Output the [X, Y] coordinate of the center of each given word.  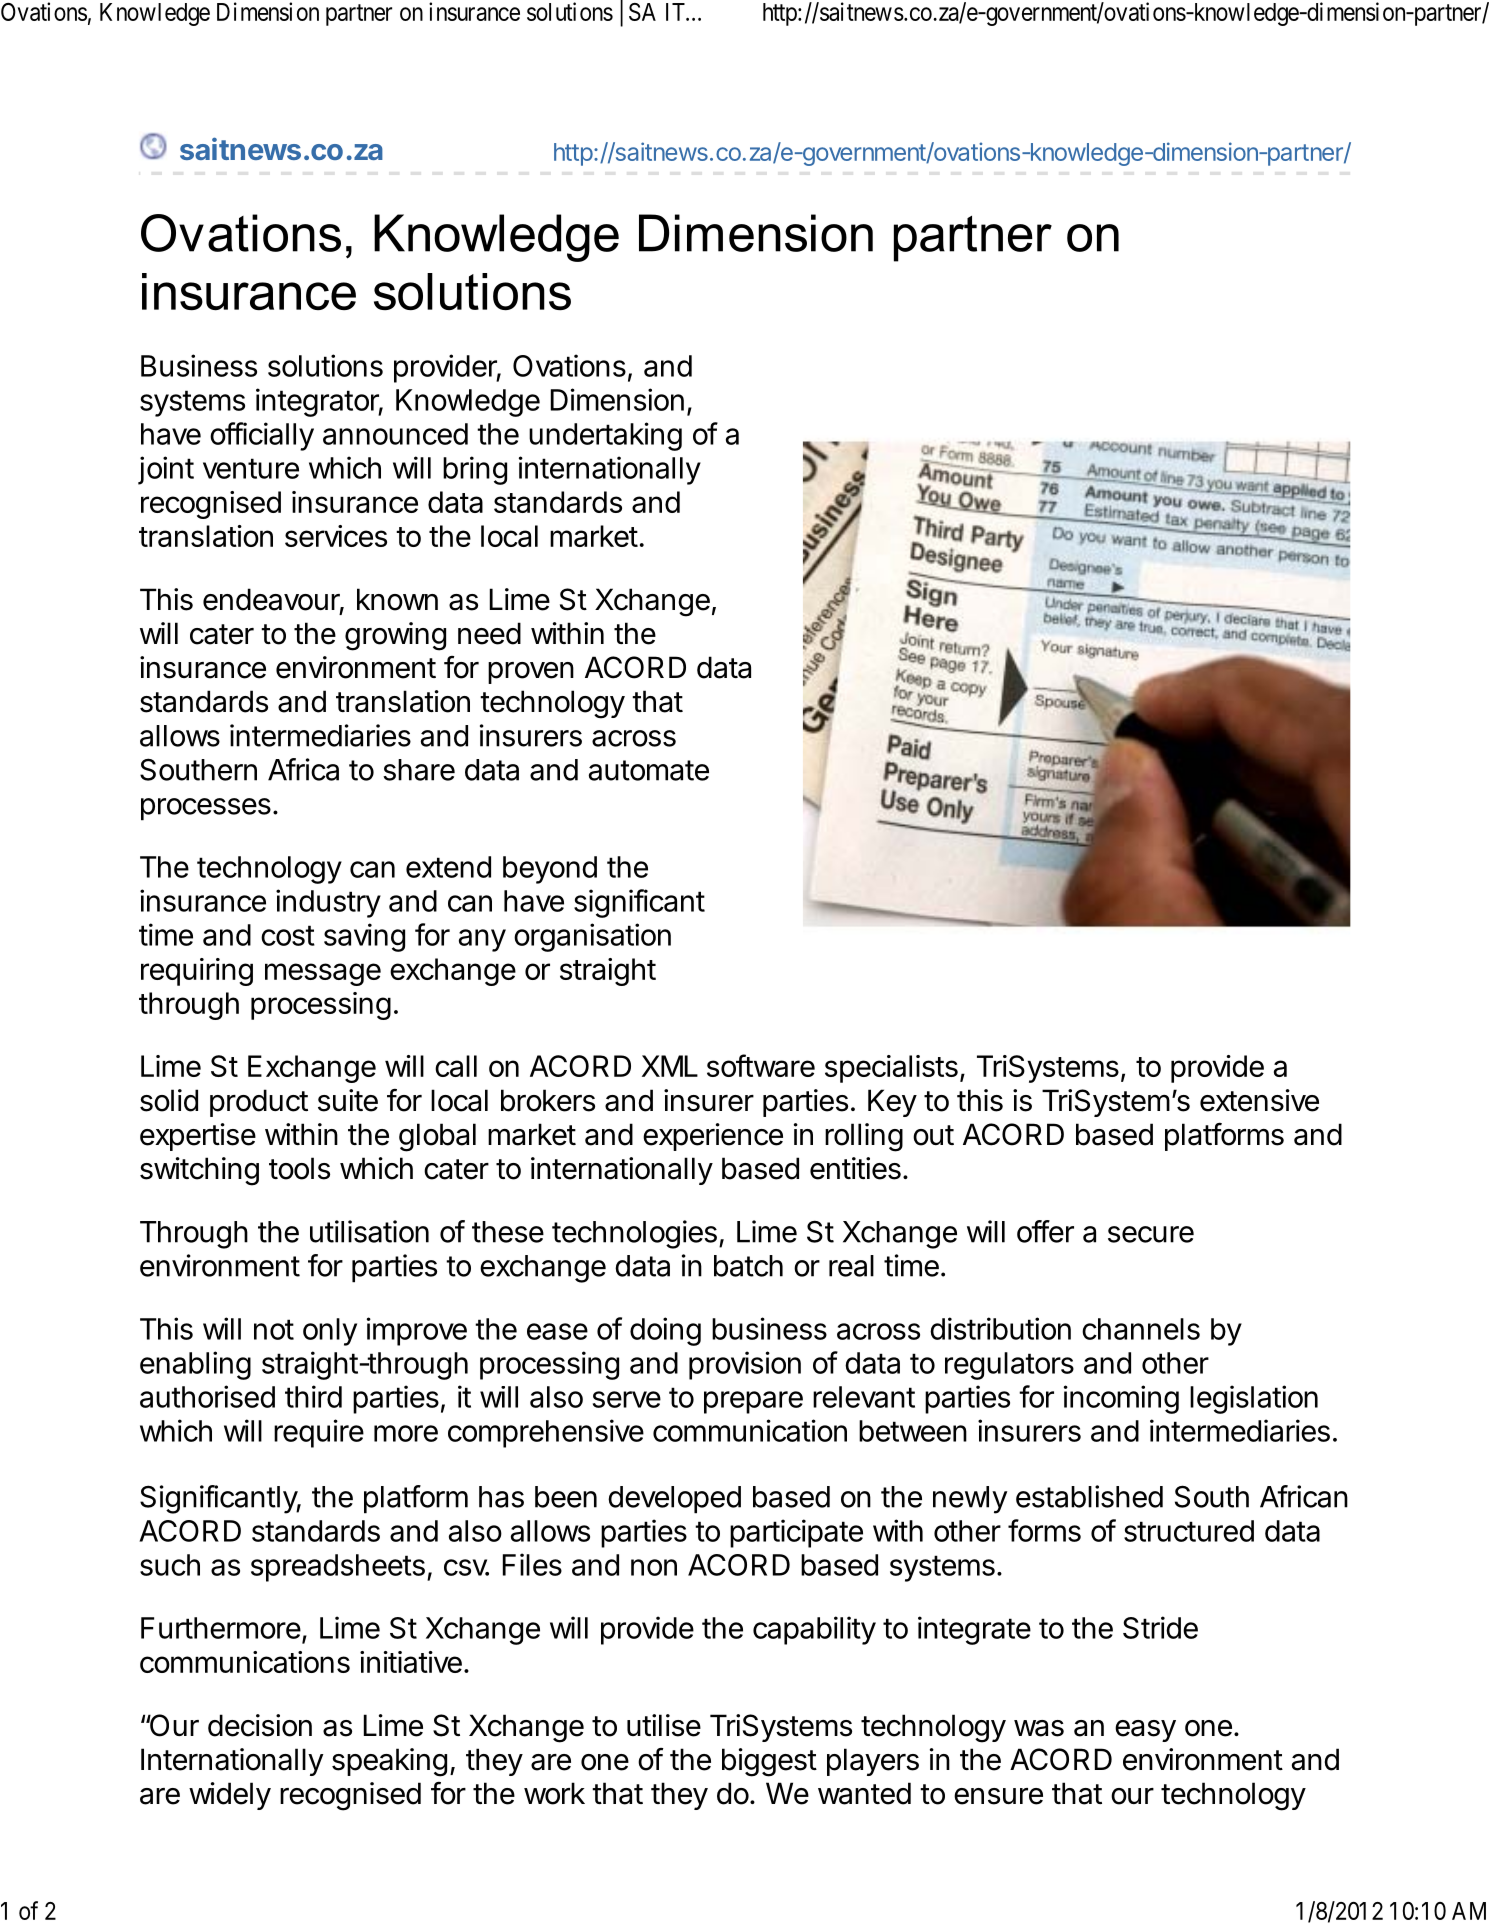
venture [251, 468]
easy [1145, 1731]
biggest [769, 1762]
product [259, 1103]
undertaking [605, 436]
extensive [1259, 1100]
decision [260, 1725]
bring [475, 470]
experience [713, 1137]
